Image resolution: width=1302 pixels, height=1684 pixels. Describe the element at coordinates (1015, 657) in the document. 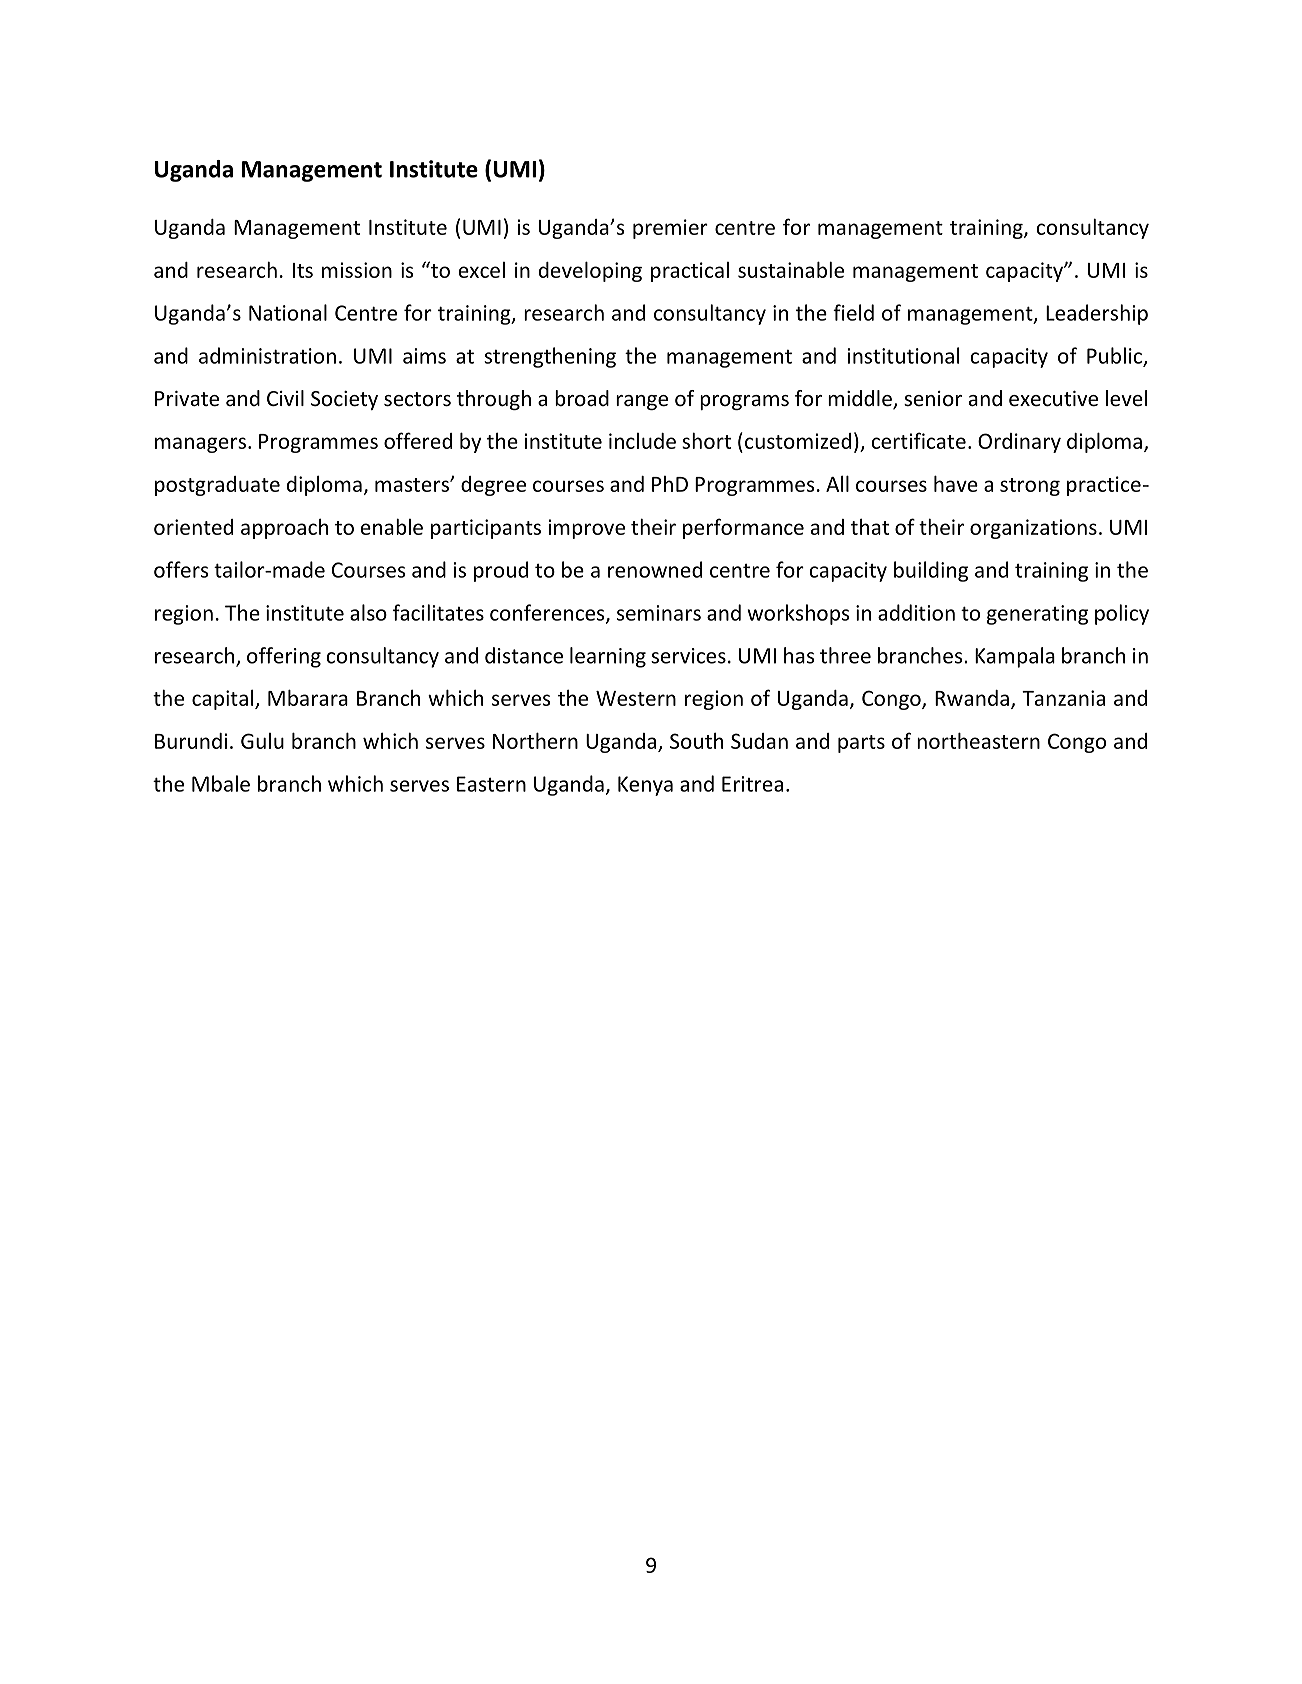

I see `Kampala` at that location.
